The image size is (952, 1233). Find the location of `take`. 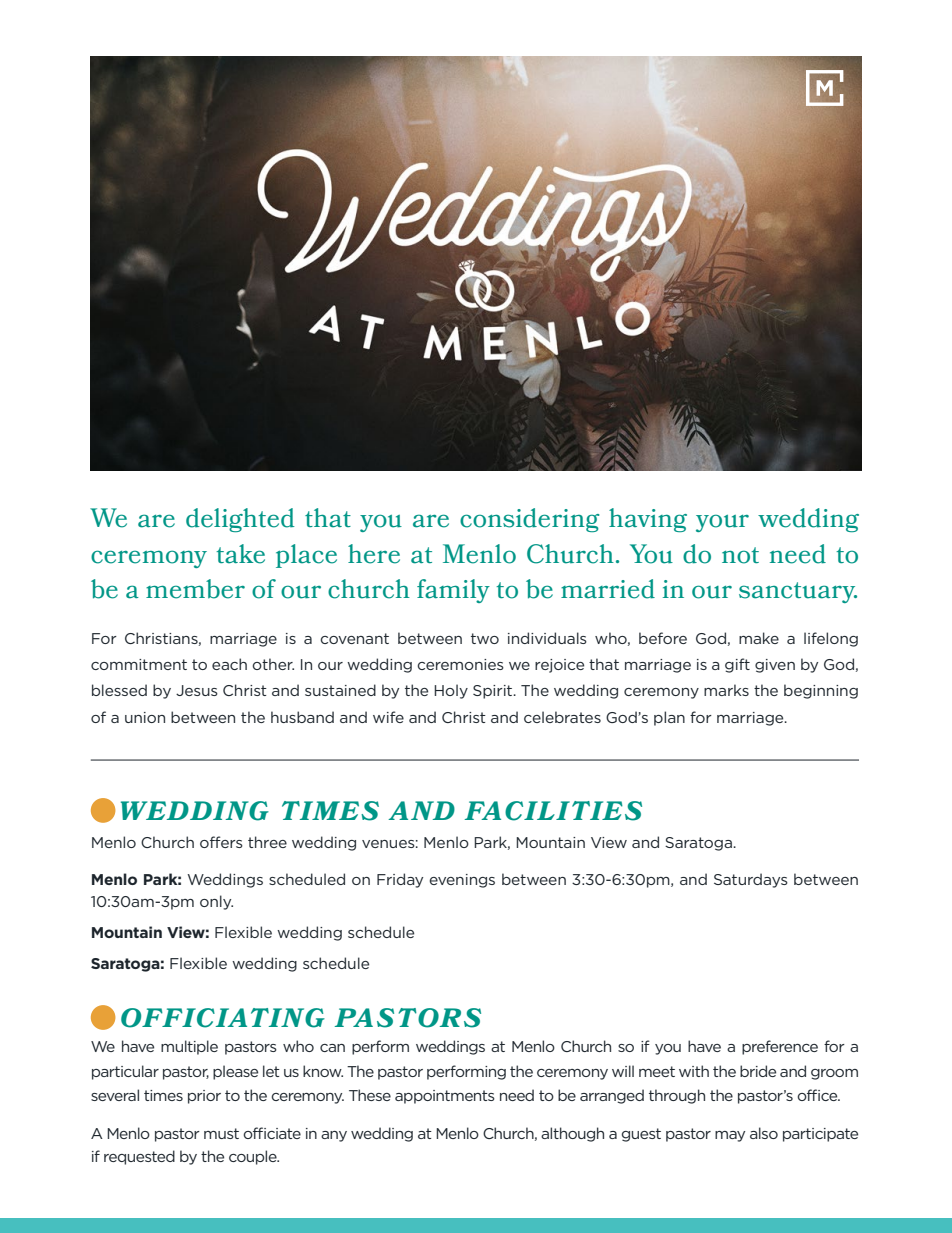

take is located at coordinates (240, 554).
